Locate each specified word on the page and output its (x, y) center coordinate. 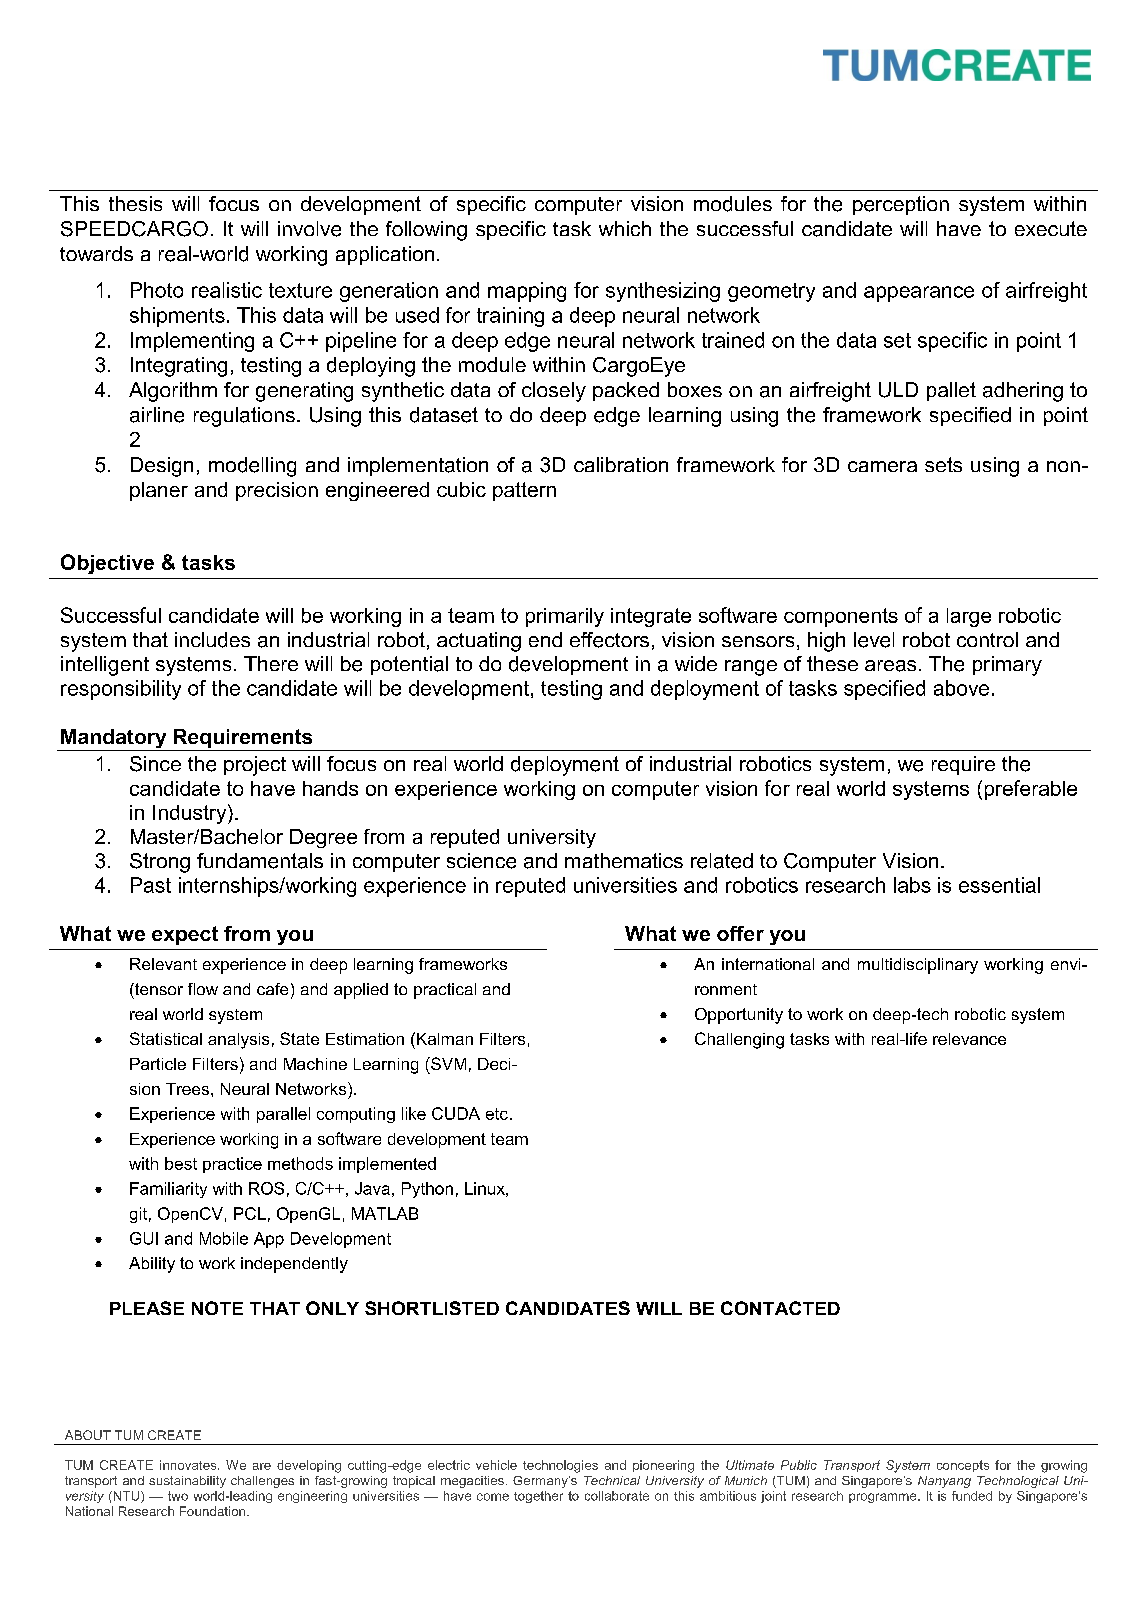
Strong (160, 863)
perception (901, 205)
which (625, 228)
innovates (189, 1465)
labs (912, 885)
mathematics (624, 860)
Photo (157, 290)
